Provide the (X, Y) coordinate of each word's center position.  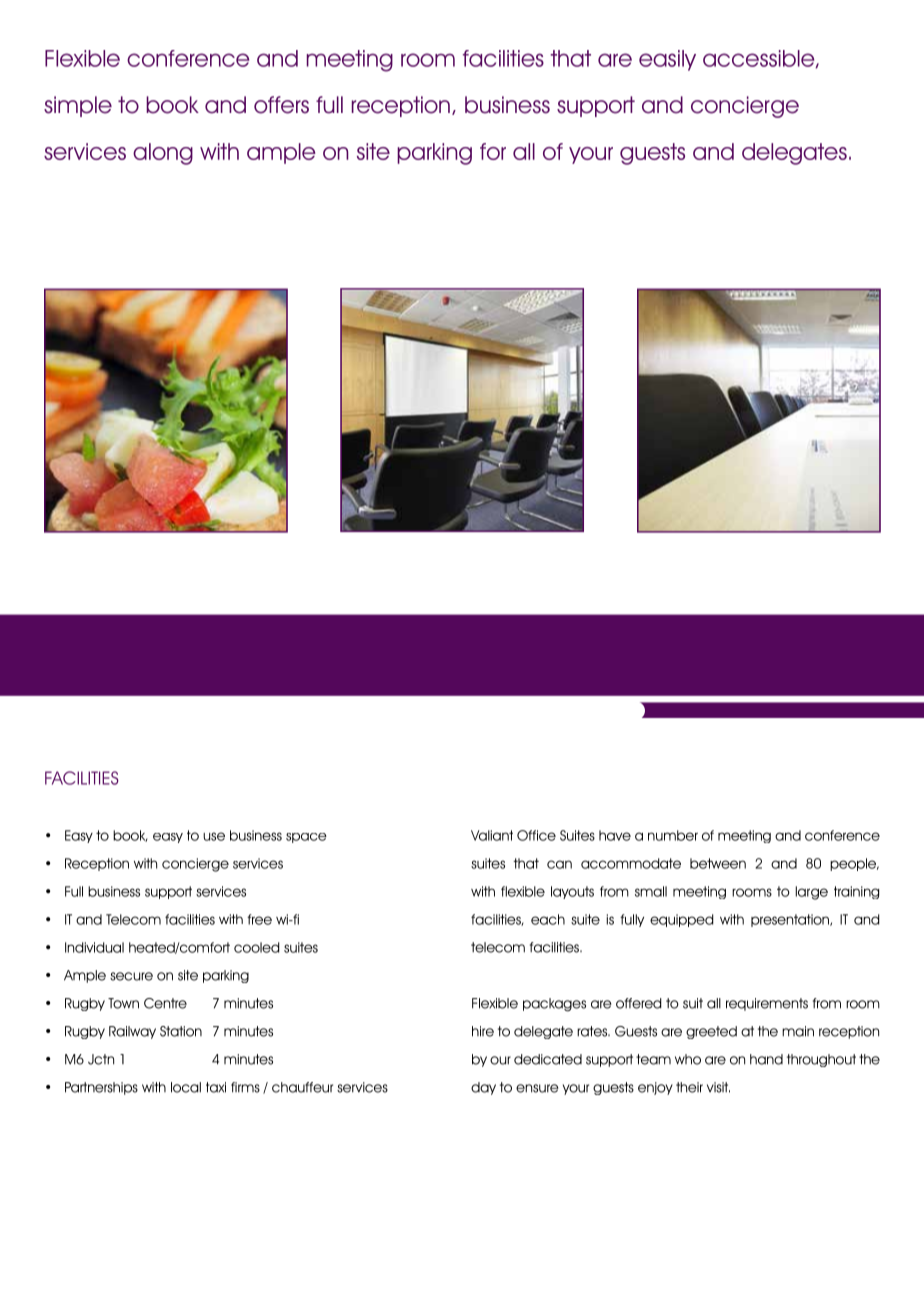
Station (181, 1031)
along (163, 154)
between (718, 863)
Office (536, 835)
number (673, 835)
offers (281, 105)
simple (78, 106)
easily (667, 60)
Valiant (492, 835)
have (615, 835)
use (214, 836)
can (559, 864)
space (306, 838)
